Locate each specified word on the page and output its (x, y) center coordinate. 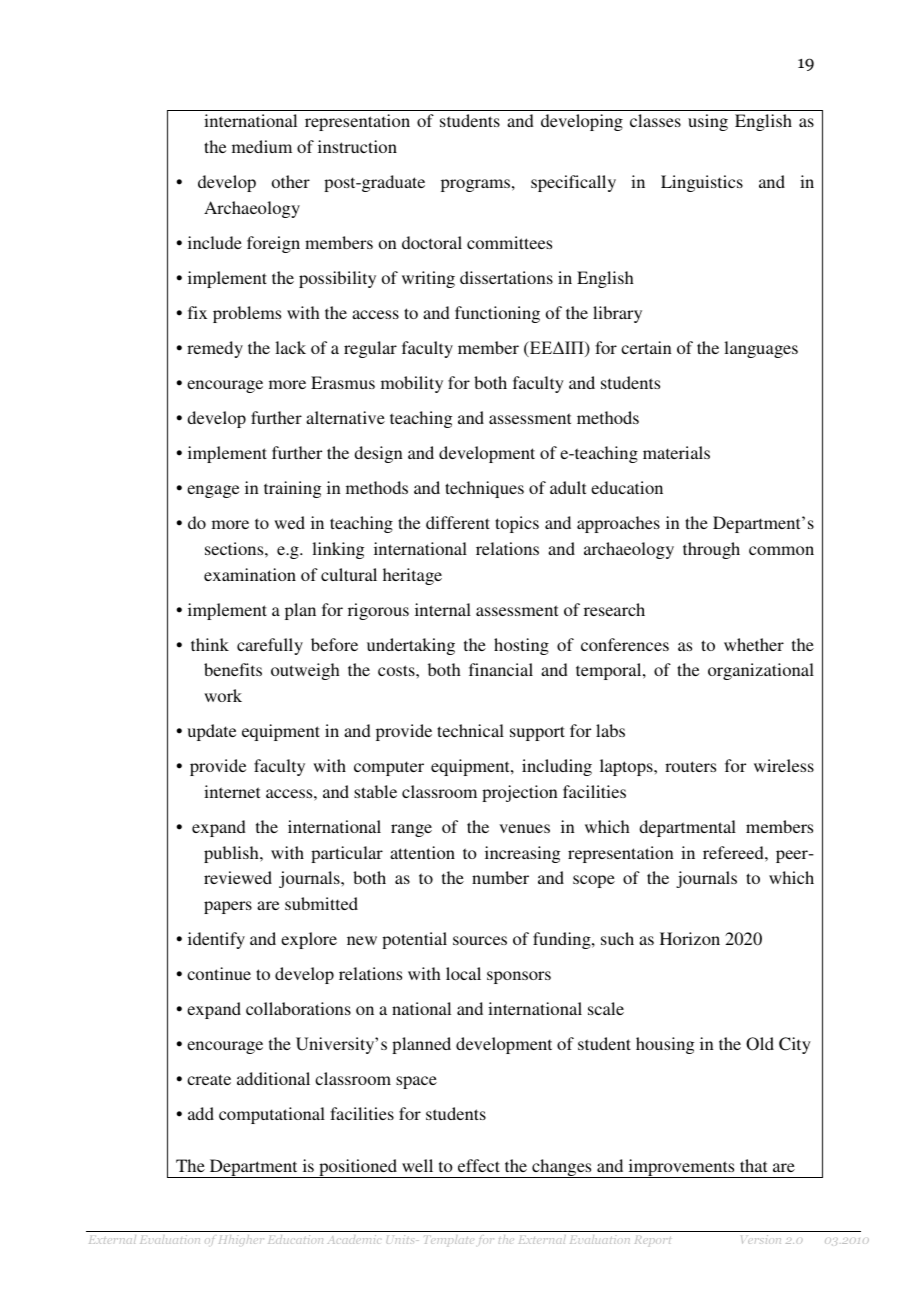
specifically (573, 183)
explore (309, 940)
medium (262, 146)
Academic (353, 1239)
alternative (345, 417)
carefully (270, 646)
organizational (761, 671)
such (617, 938)
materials (676, 452)
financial (501, 669)
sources (480, 940)
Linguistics (702, 183)
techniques (484, 489)
